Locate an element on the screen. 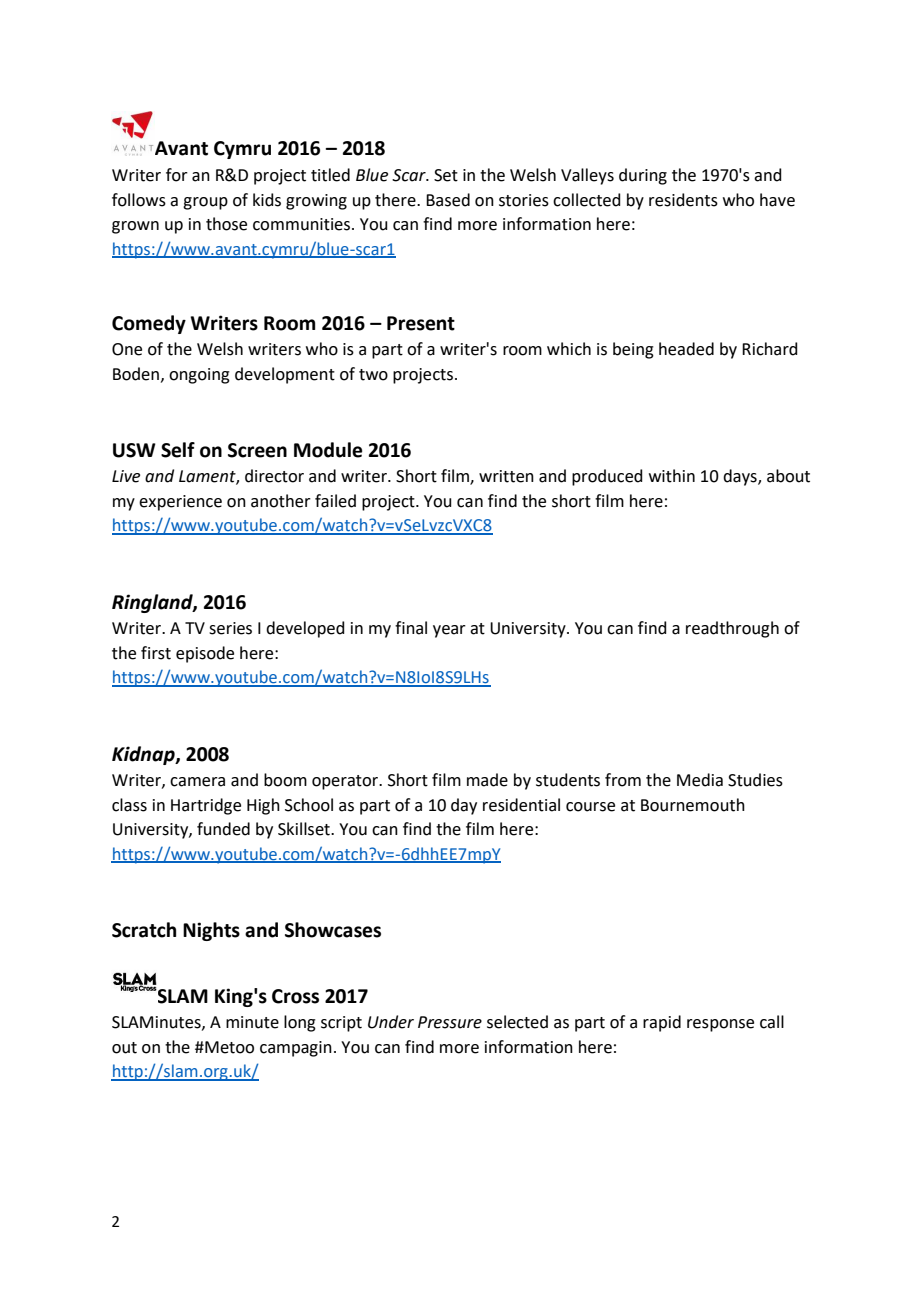 This screenshot has width=924, height=1308. Pressure is located at coordinates (450, 1022).
